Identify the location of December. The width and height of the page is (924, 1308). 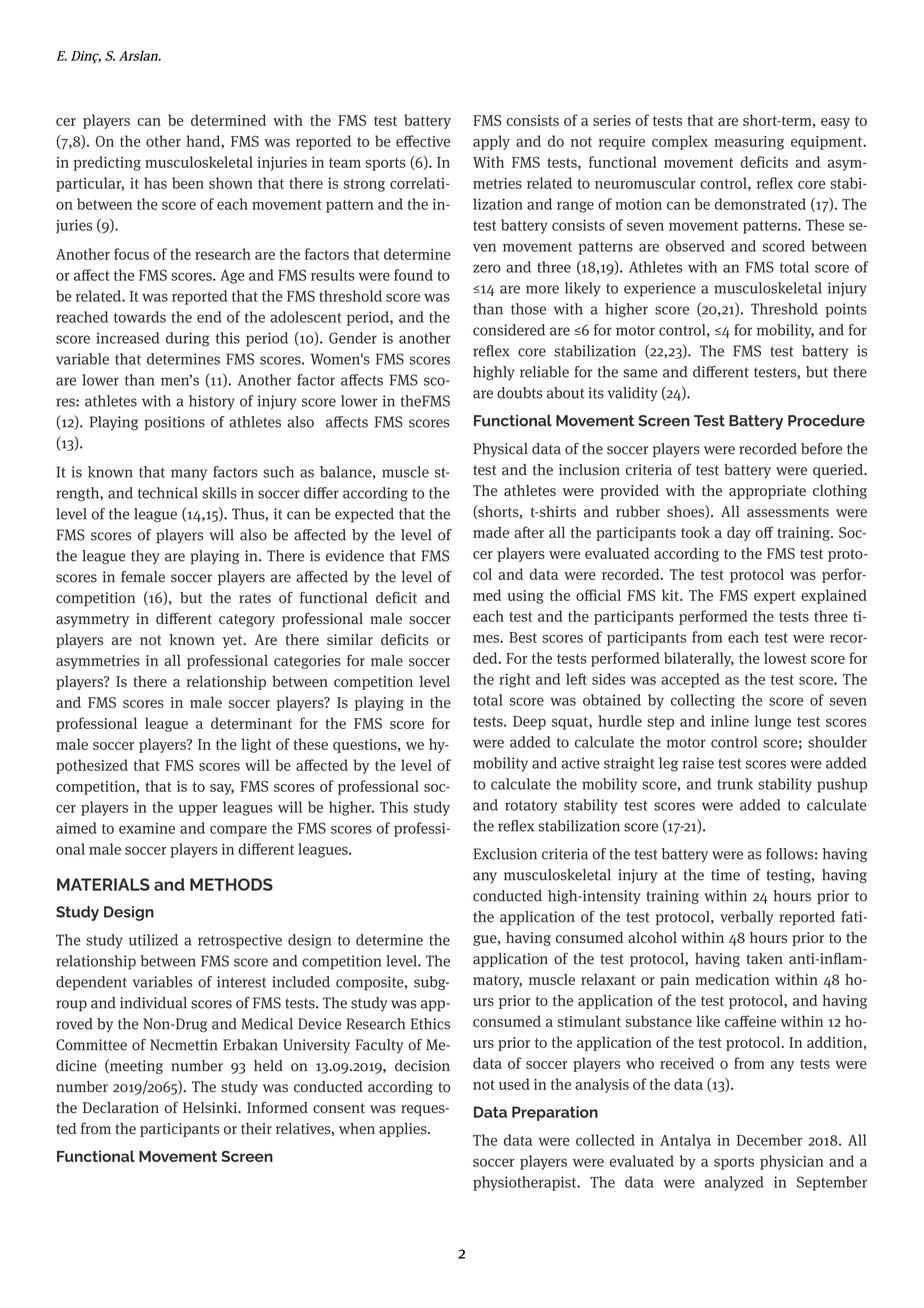
(769, 1140).
